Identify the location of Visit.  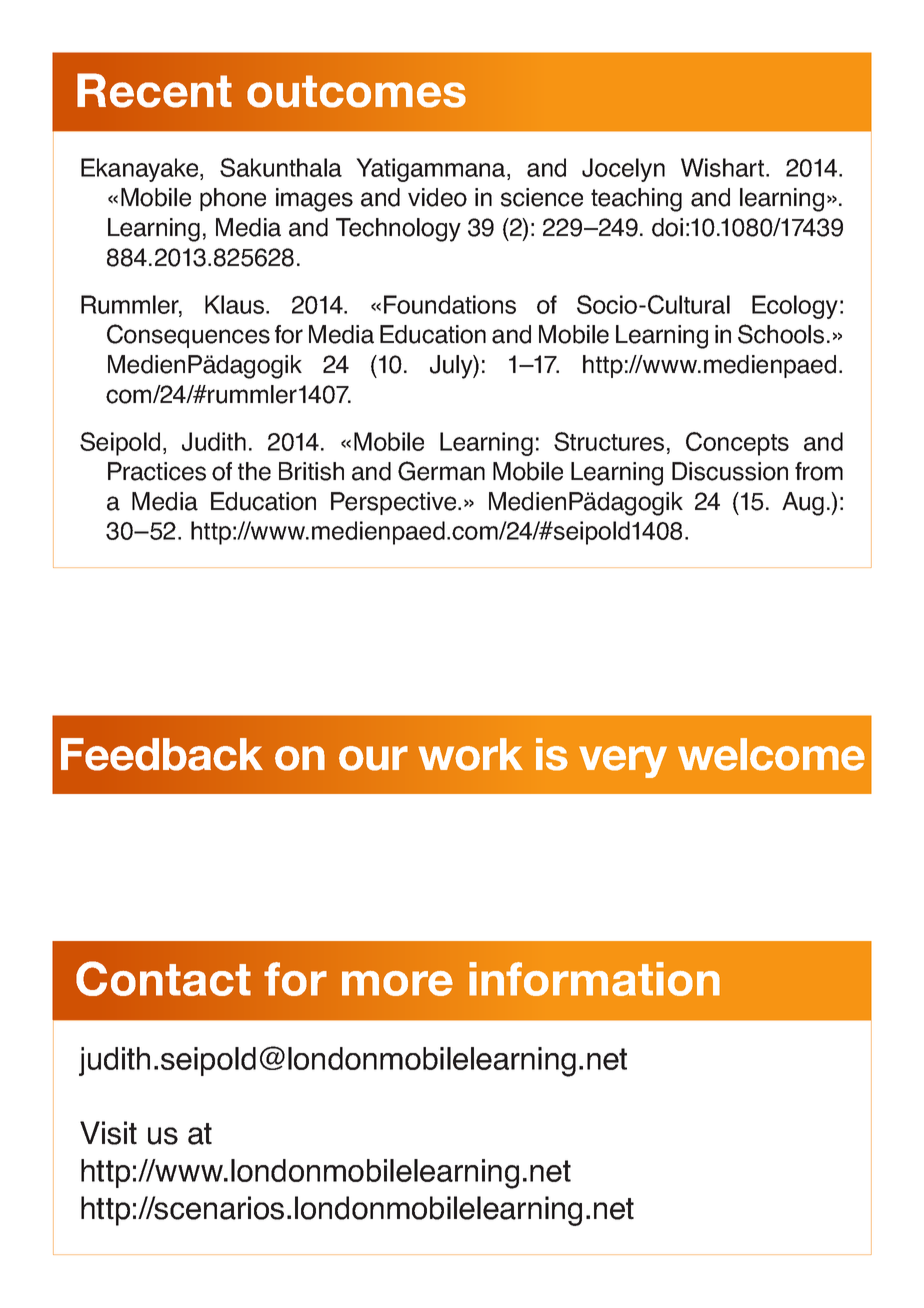
(108, 1133).
